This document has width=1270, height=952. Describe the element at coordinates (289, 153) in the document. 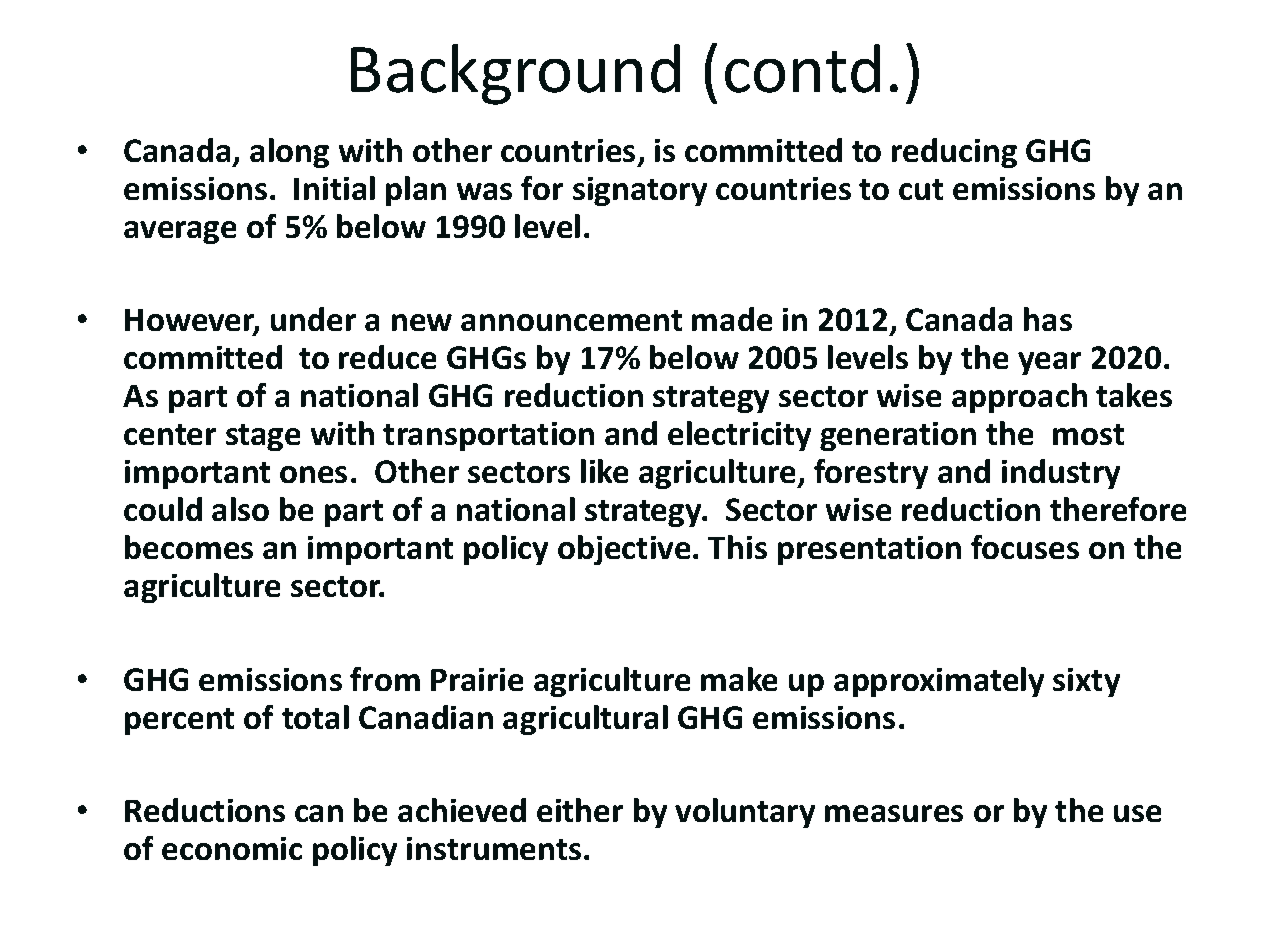

I see `along` at that location.
